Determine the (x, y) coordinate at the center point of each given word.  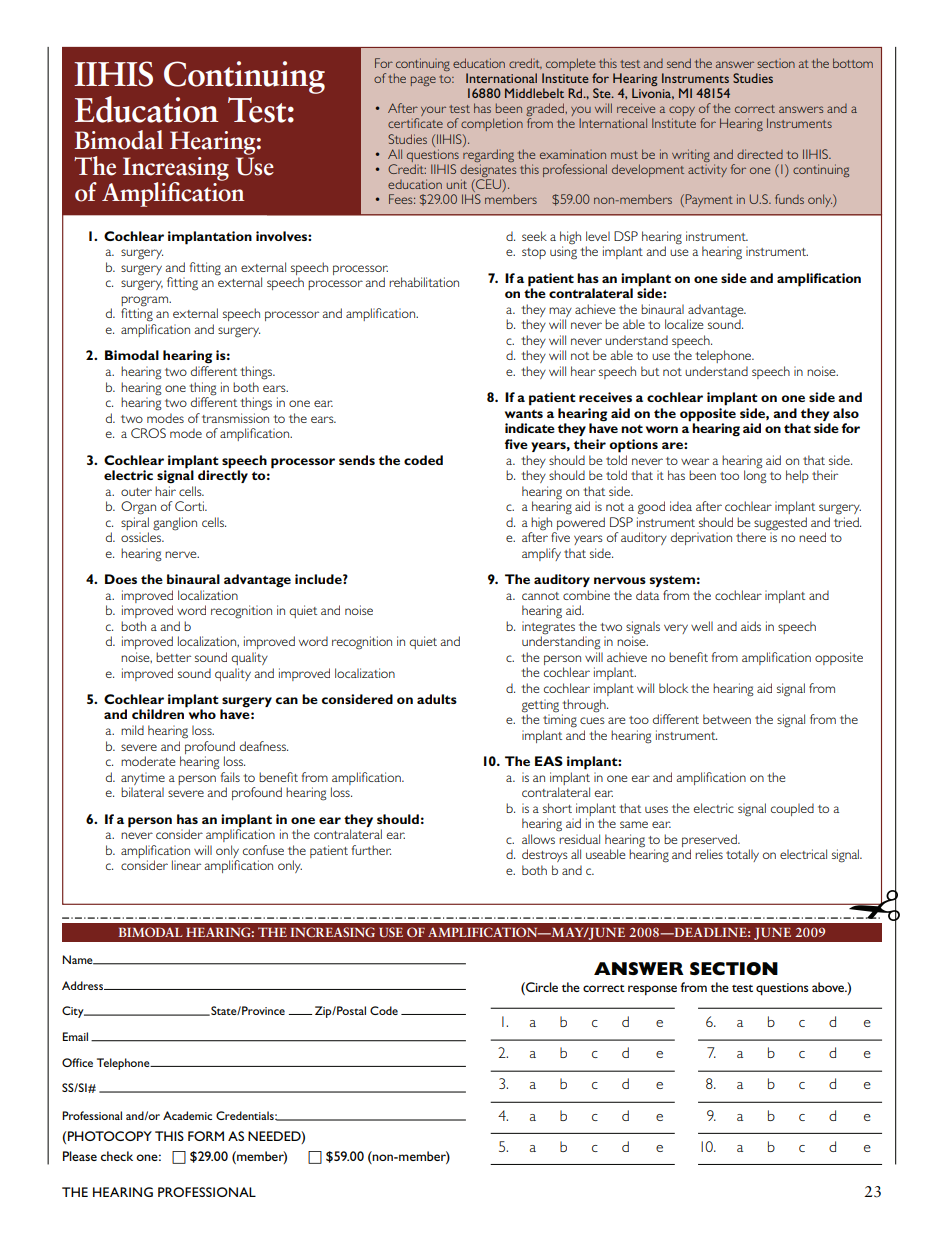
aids (751, 626)
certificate (415, 123)
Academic (187, 1115)
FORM (206, 1136)
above (829, 987)
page (423, 81)
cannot (540, 596)
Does (121, 579)
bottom (853, 63)
